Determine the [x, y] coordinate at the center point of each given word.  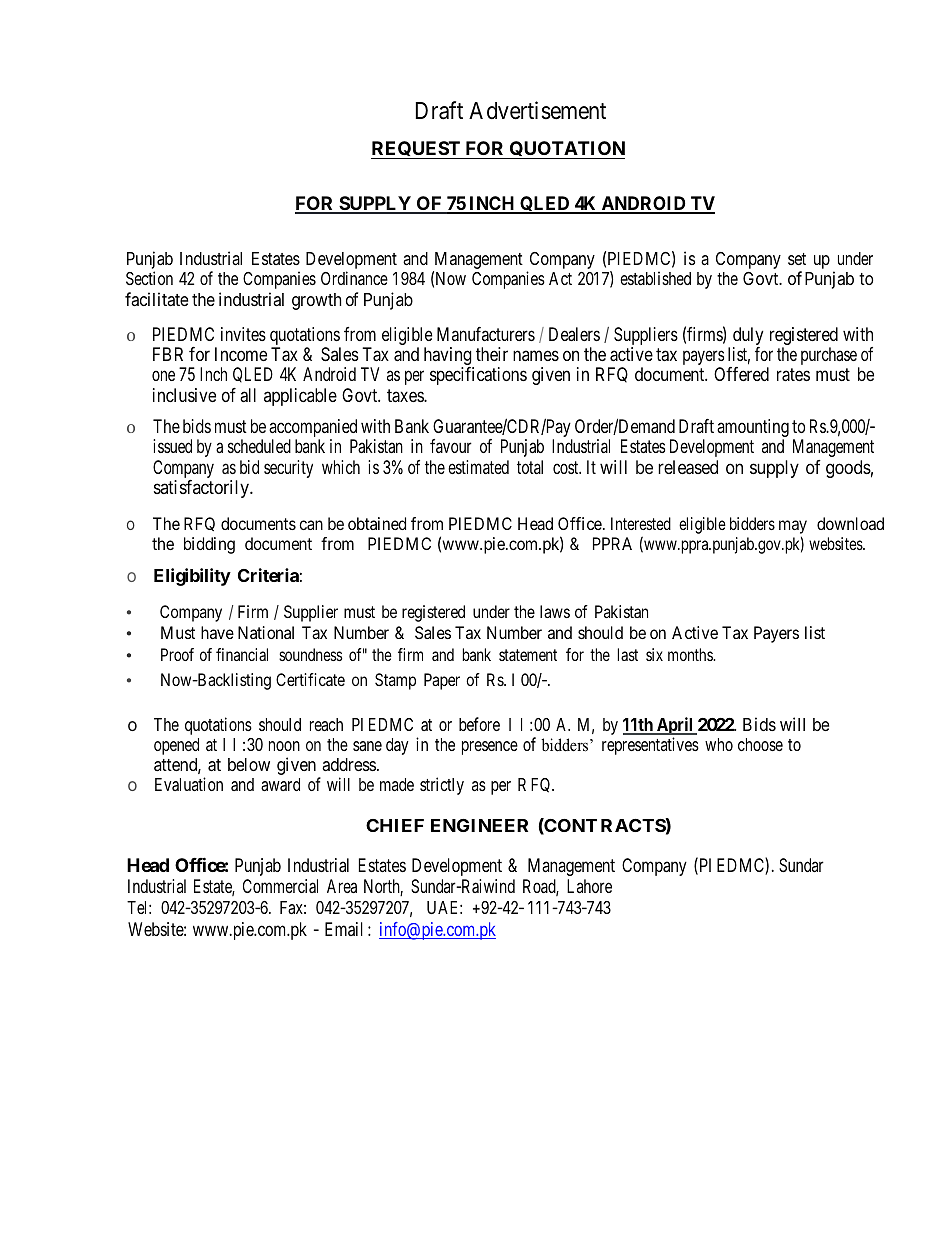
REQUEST [417, 150]
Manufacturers [486, 334]
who [719, 744]
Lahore [589, 886]
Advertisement [537, 110]
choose [760, 744]
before [479, 724]
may [793, 528]
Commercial [280, 886]
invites [243, 334]
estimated [478, 467]
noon [284, 746]
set [797, 259]
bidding [209, 545]
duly [748, 337]
